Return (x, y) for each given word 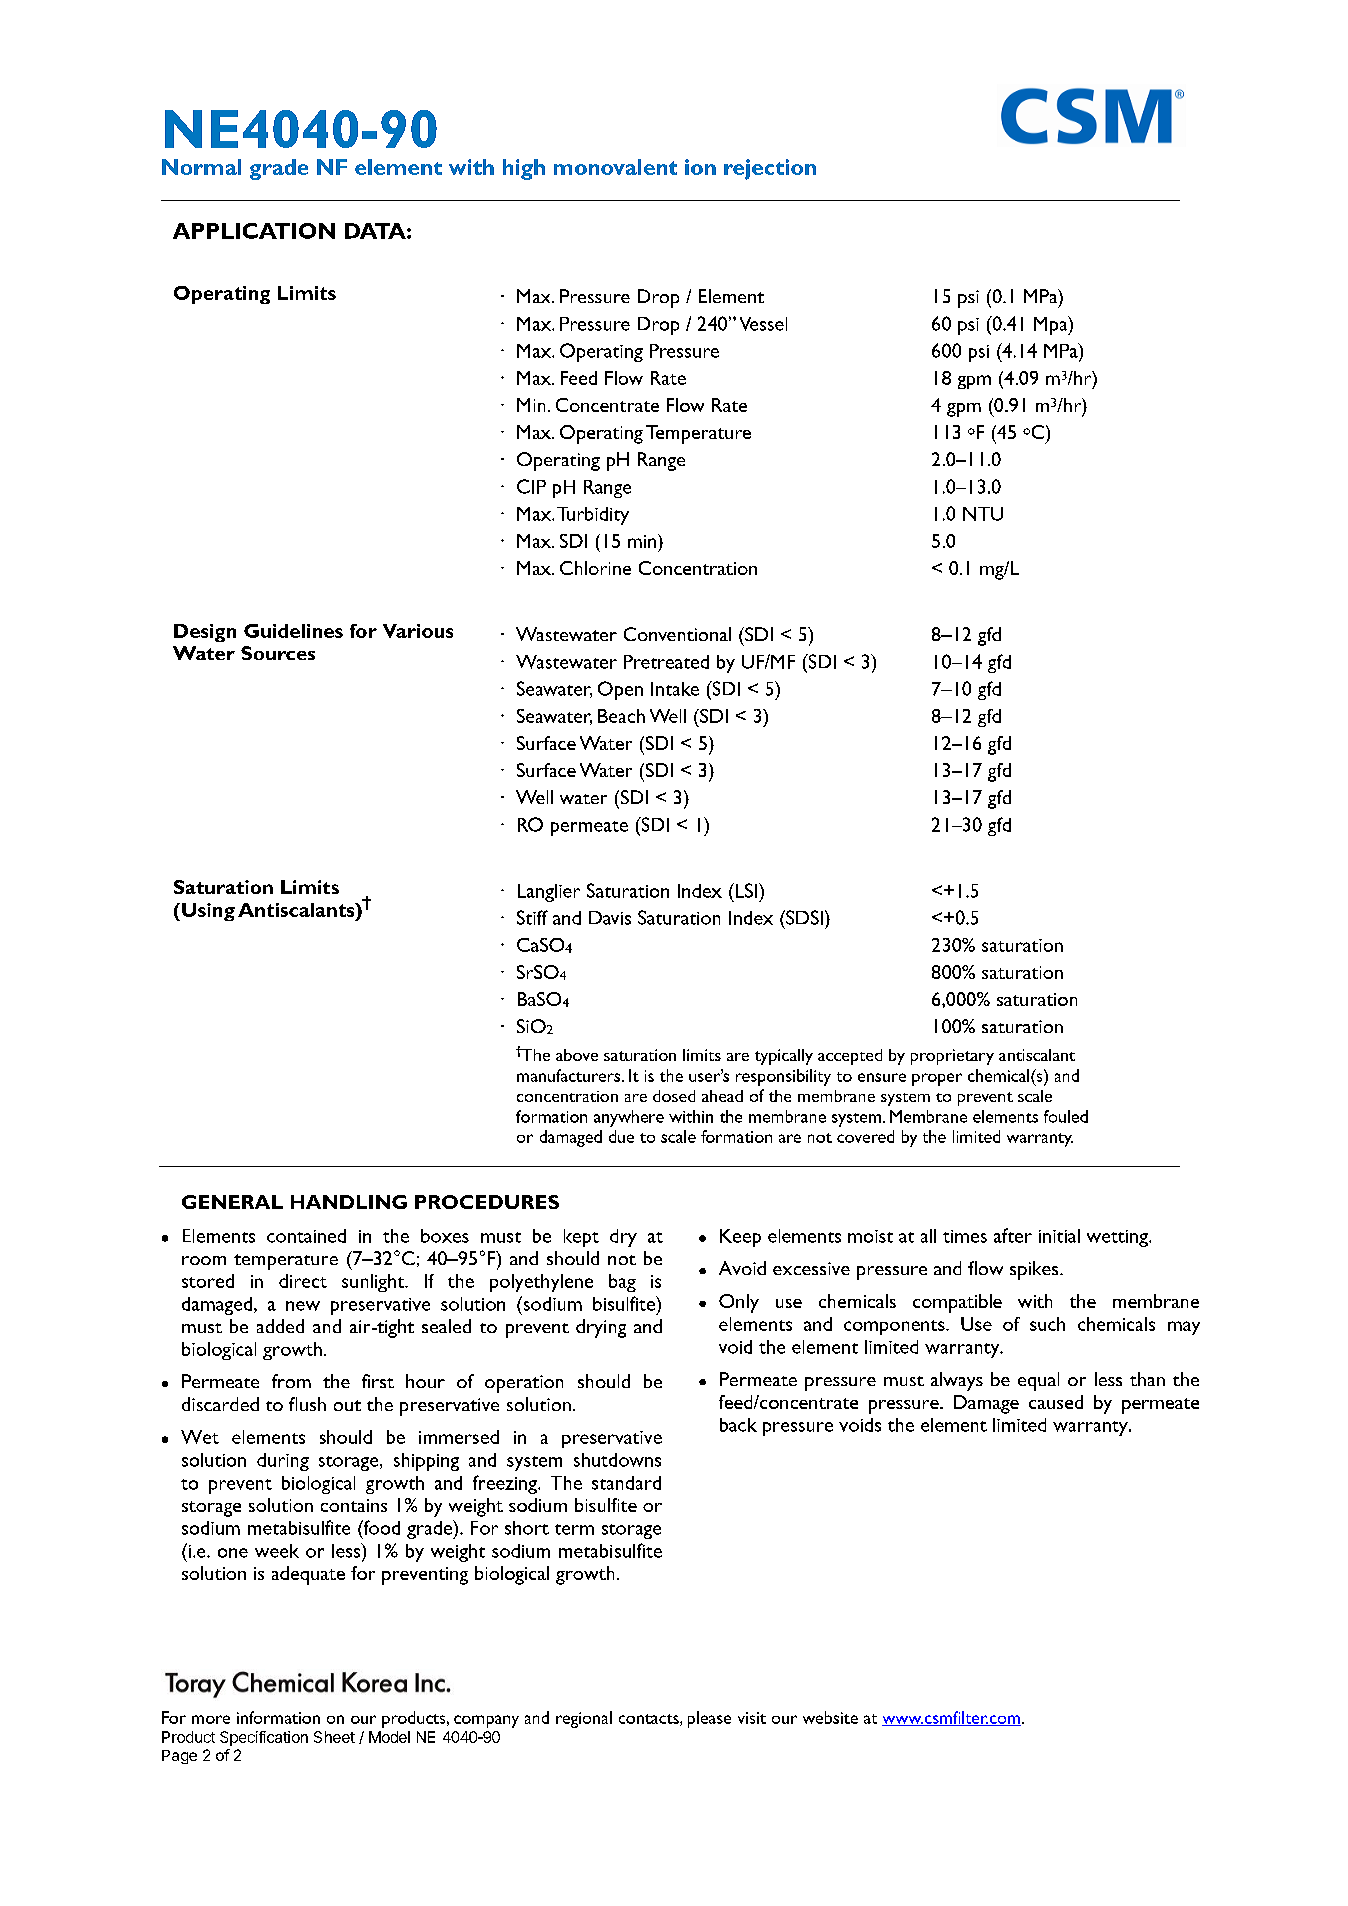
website (830, 1717)
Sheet (334, 1737)
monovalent (615, 167)
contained (306, 1236)
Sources (278, 653)
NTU (983, 514)
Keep (740, 1238)
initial (1059, 1236)
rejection (770, 169)
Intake (675, 689)
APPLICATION (254, 231)
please (709, 1719)
